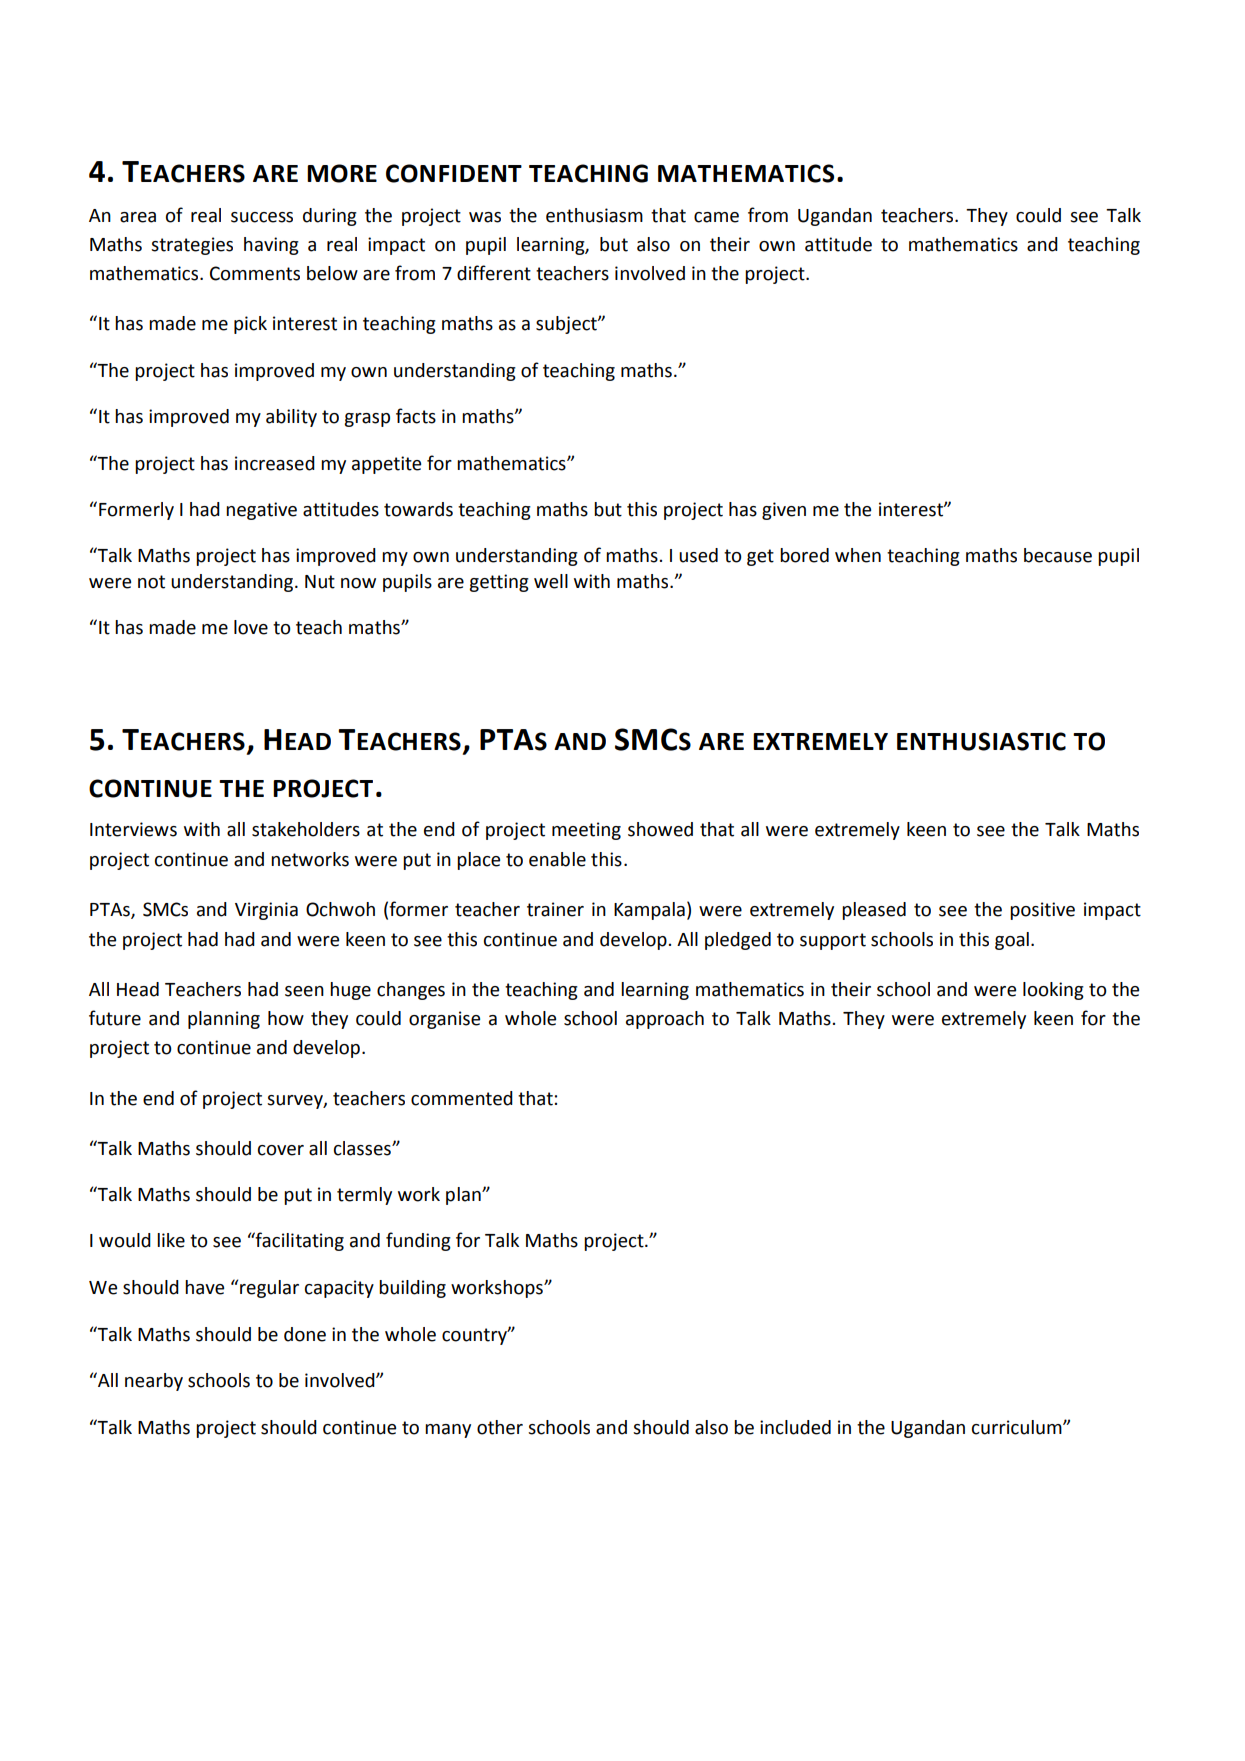 This screenshot has height=1761, width=1245. Describe the element at coordinates (1018, 1427) in the screenshot. I see `curriculum` at that location.
